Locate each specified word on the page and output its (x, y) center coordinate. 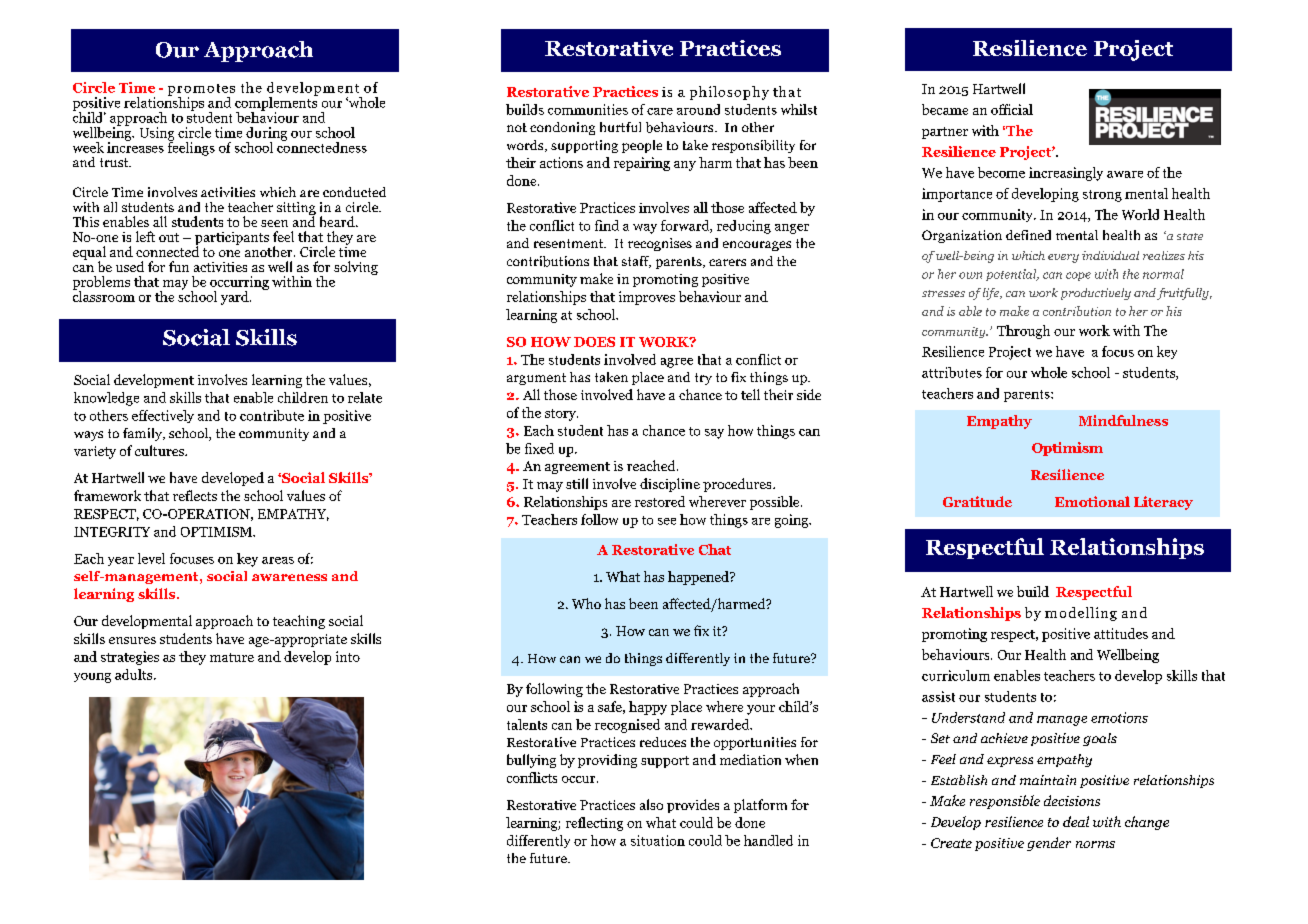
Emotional (1092, 501)
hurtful (620, 127)
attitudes (1121, 633)
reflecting (594, 824)
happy (648, 708)
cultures (160, 450)
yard (236, 298)
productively (1096, 294)
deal (1076, 821)
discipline (670, 485)
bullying (531, 761)
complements (276, 103)
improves (647, 298)
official (1012, 109)
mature (232, 657)
